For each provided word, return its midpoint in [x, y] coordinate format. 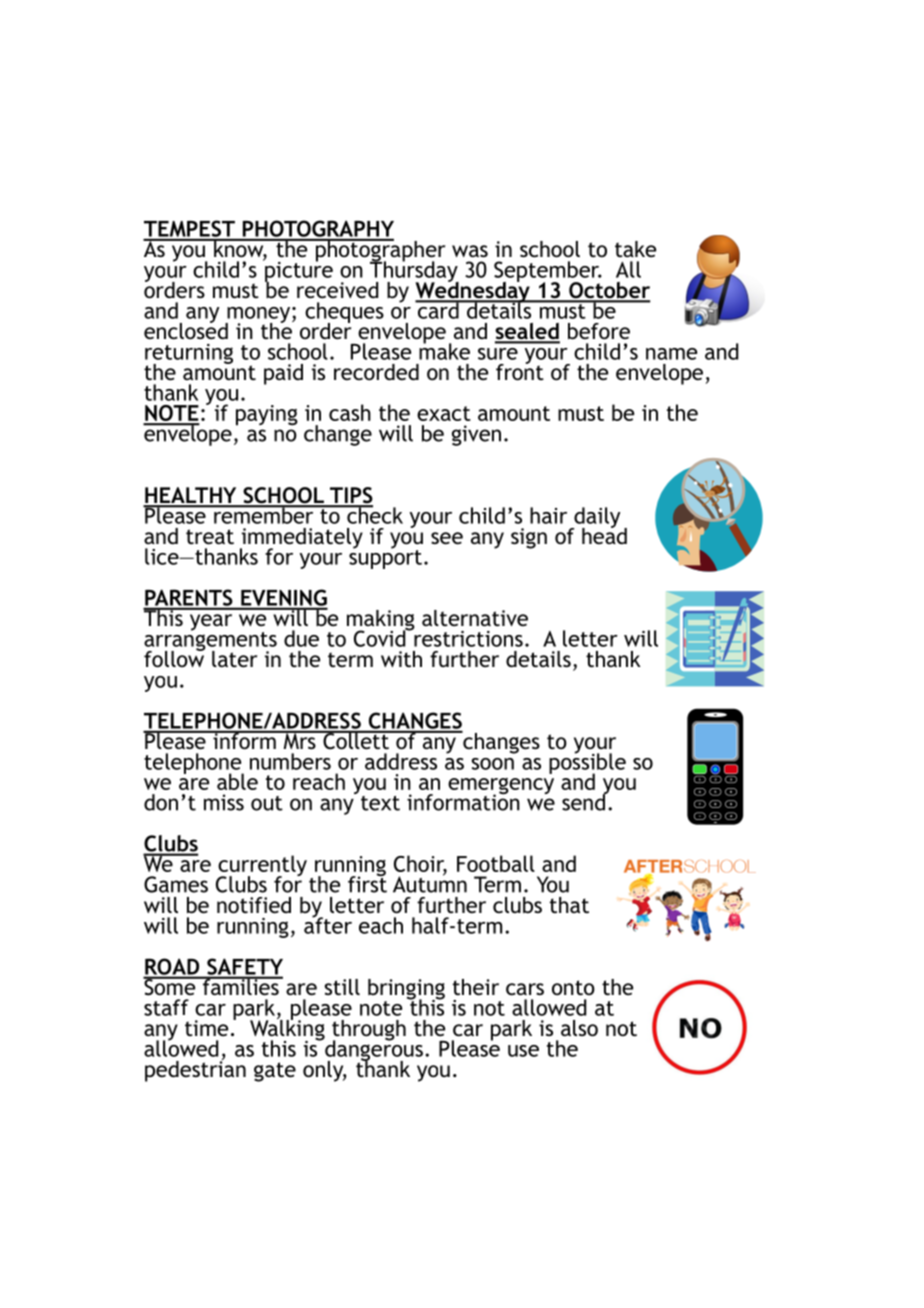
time [206, 1028]
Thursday [414, 271]
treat [210, 537]
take [635, 249]
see [447, 538]
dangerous [373, 1050]
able [237, 781]
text [380, 803]
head [604, 535]
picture [298, 271]
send [584, 801]
